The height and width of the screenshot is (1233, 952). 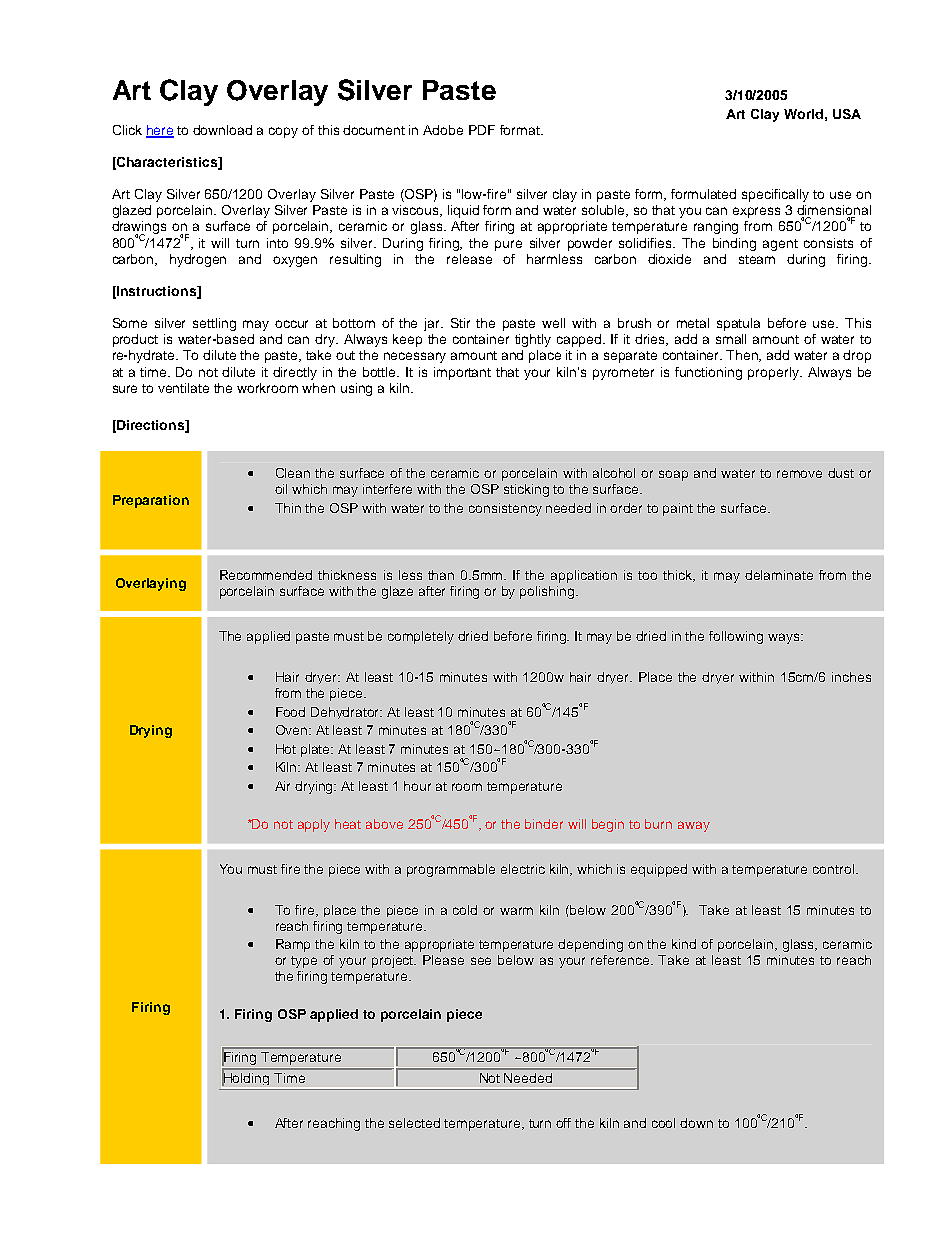 I want to click on PDF, so click(x=482, y=130).
